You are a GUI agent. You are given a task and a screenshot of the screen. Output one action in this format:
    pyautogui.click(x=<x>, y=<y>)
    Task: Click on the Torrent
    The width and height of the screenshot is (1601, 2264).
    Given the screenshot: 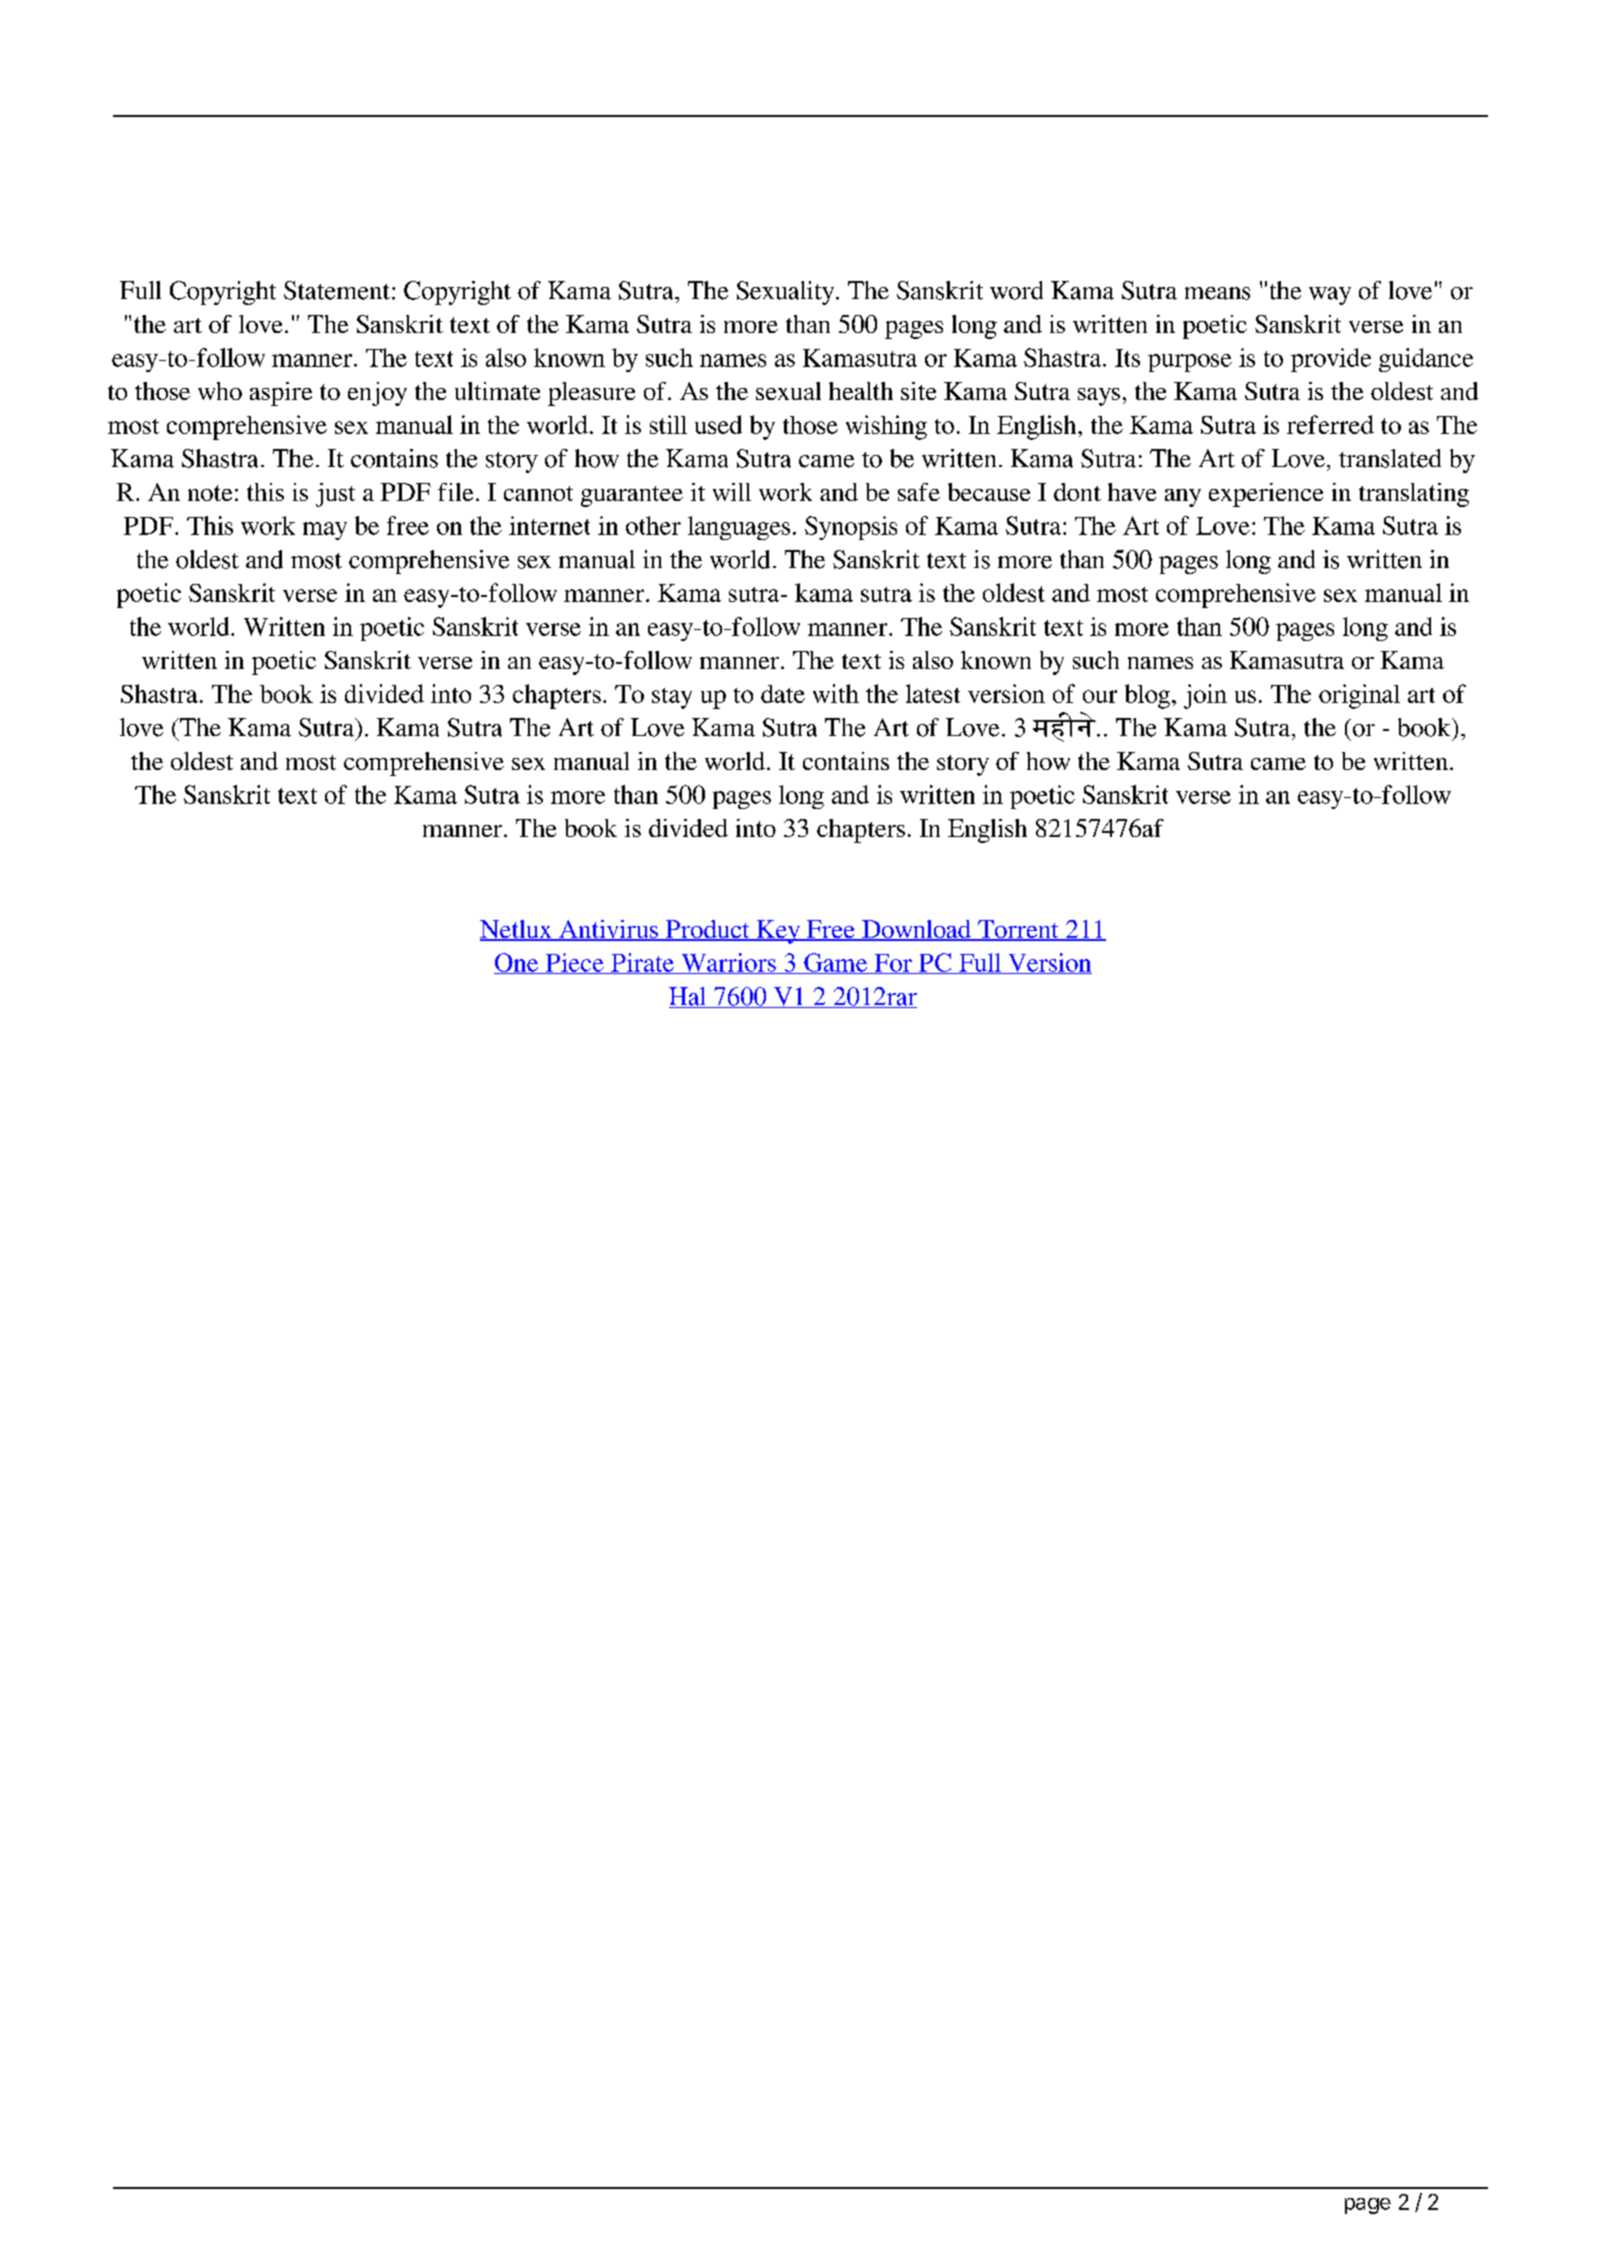 What is the action you would take?
    pyautogui.click(x=1018, y=930)
